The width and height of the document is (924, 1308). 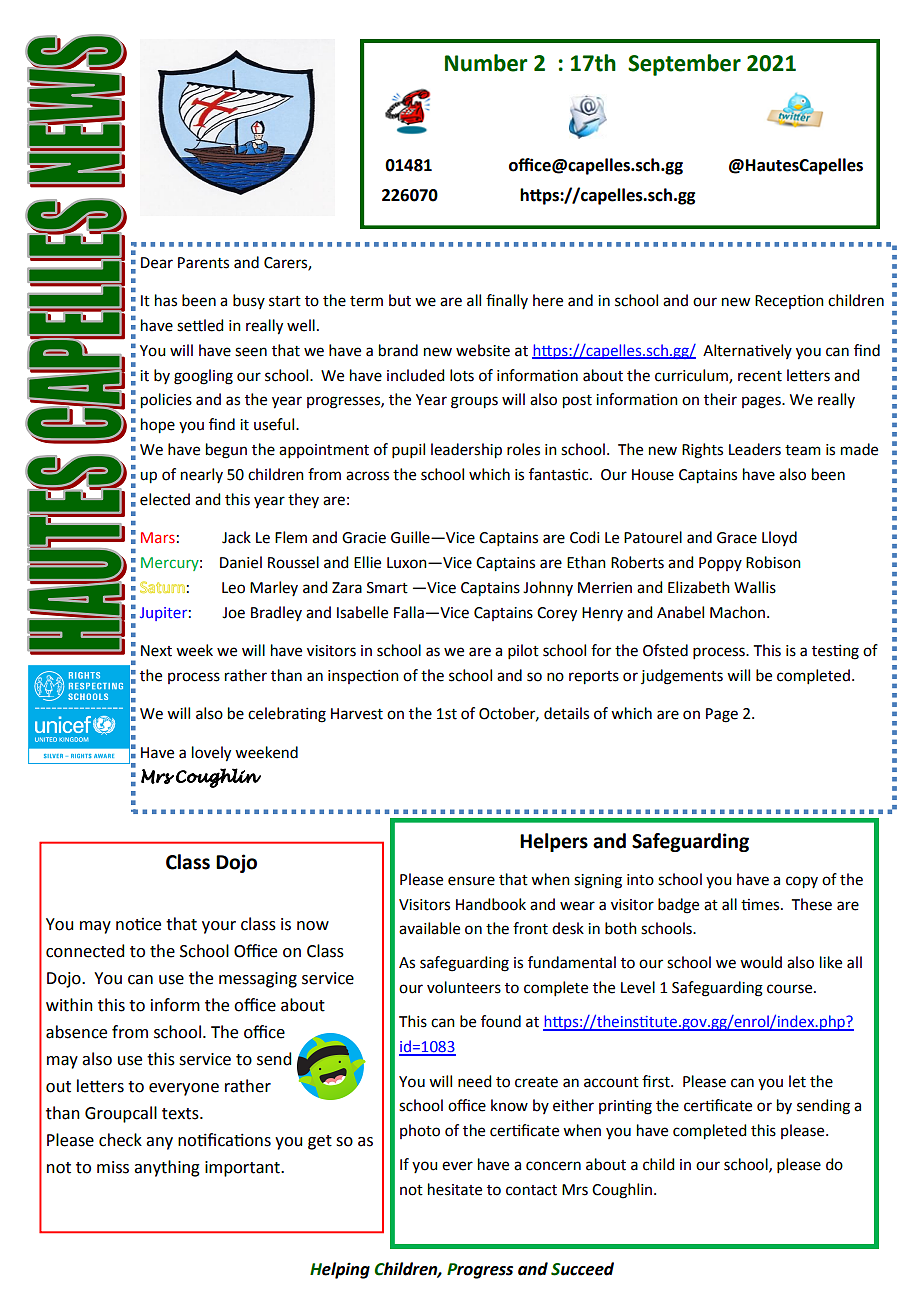 I want to click on ensure, so click(x=471, y=881).
